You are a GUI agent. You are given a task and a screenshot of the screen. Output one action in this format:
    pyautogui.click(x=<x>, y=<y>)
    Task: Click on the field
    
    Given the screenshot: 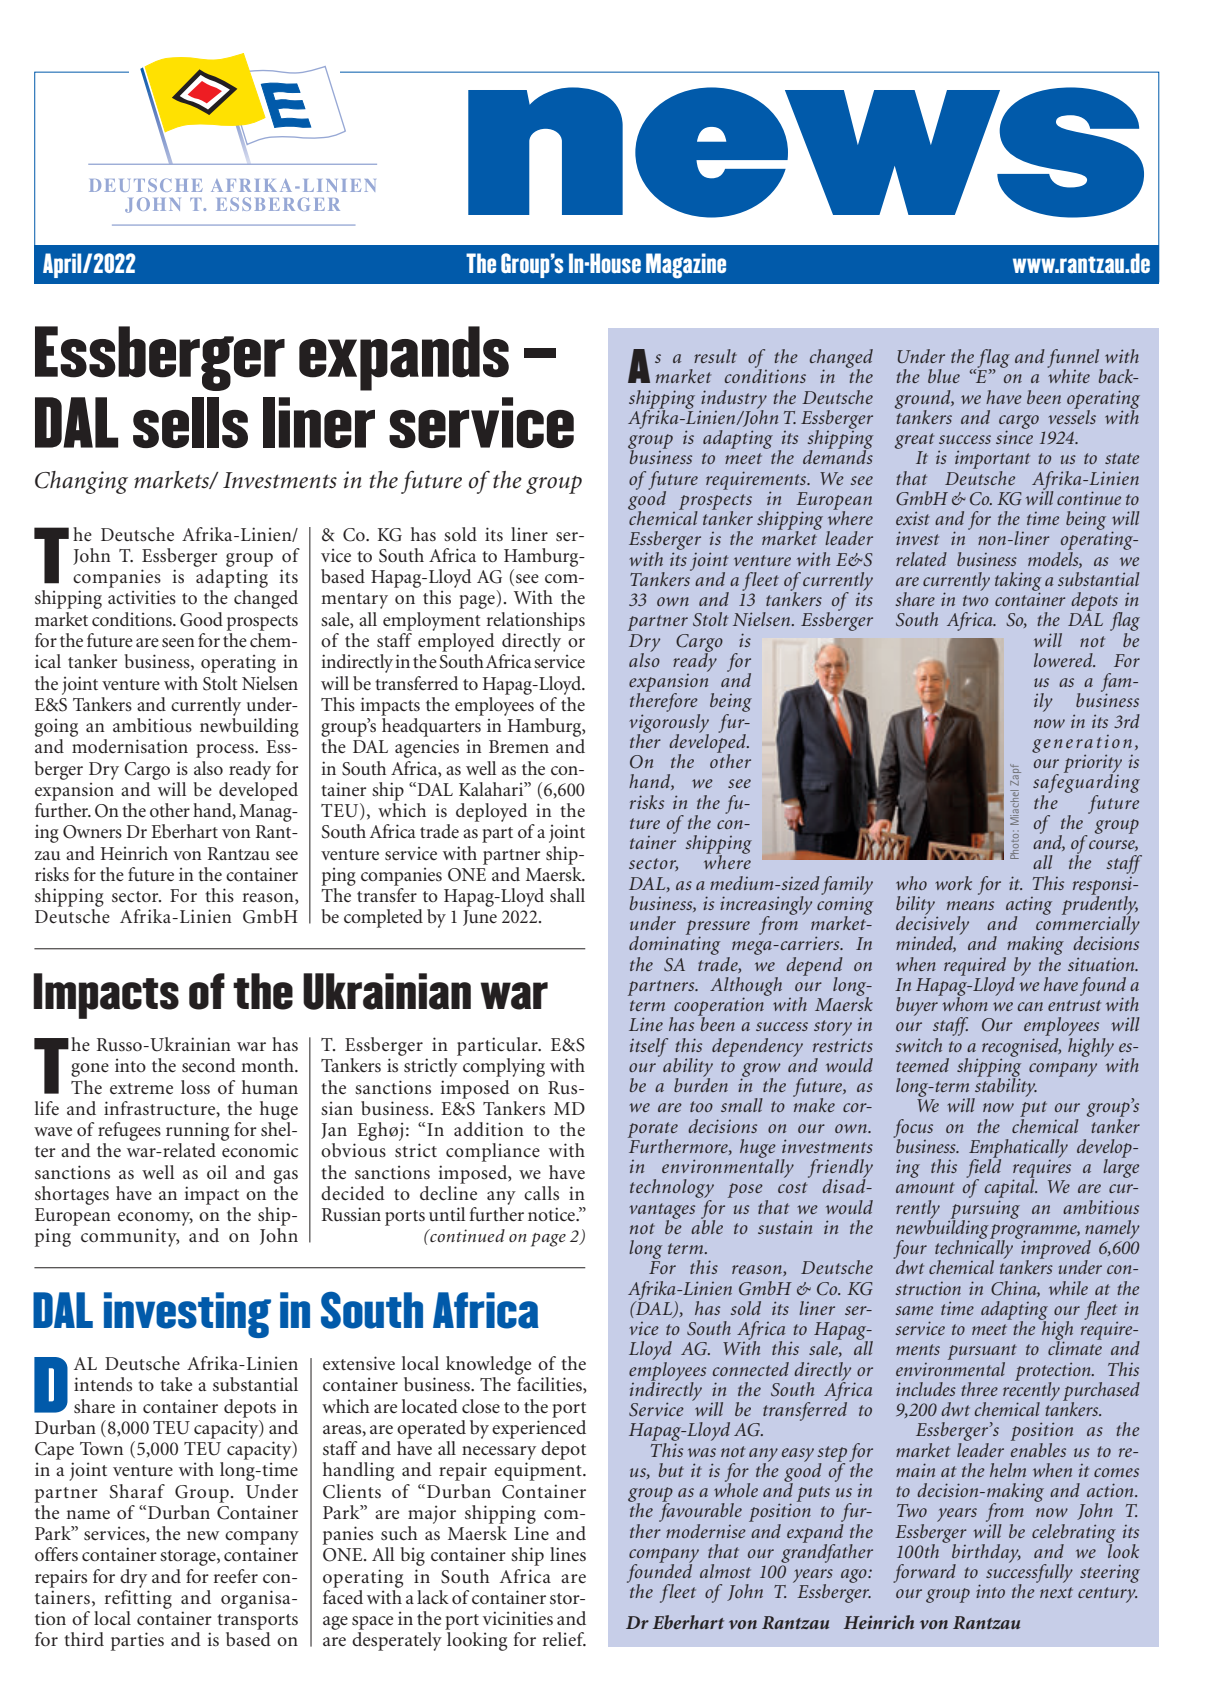 What is the action you would take?
    pyautogui.click(x=983, y=1168)
